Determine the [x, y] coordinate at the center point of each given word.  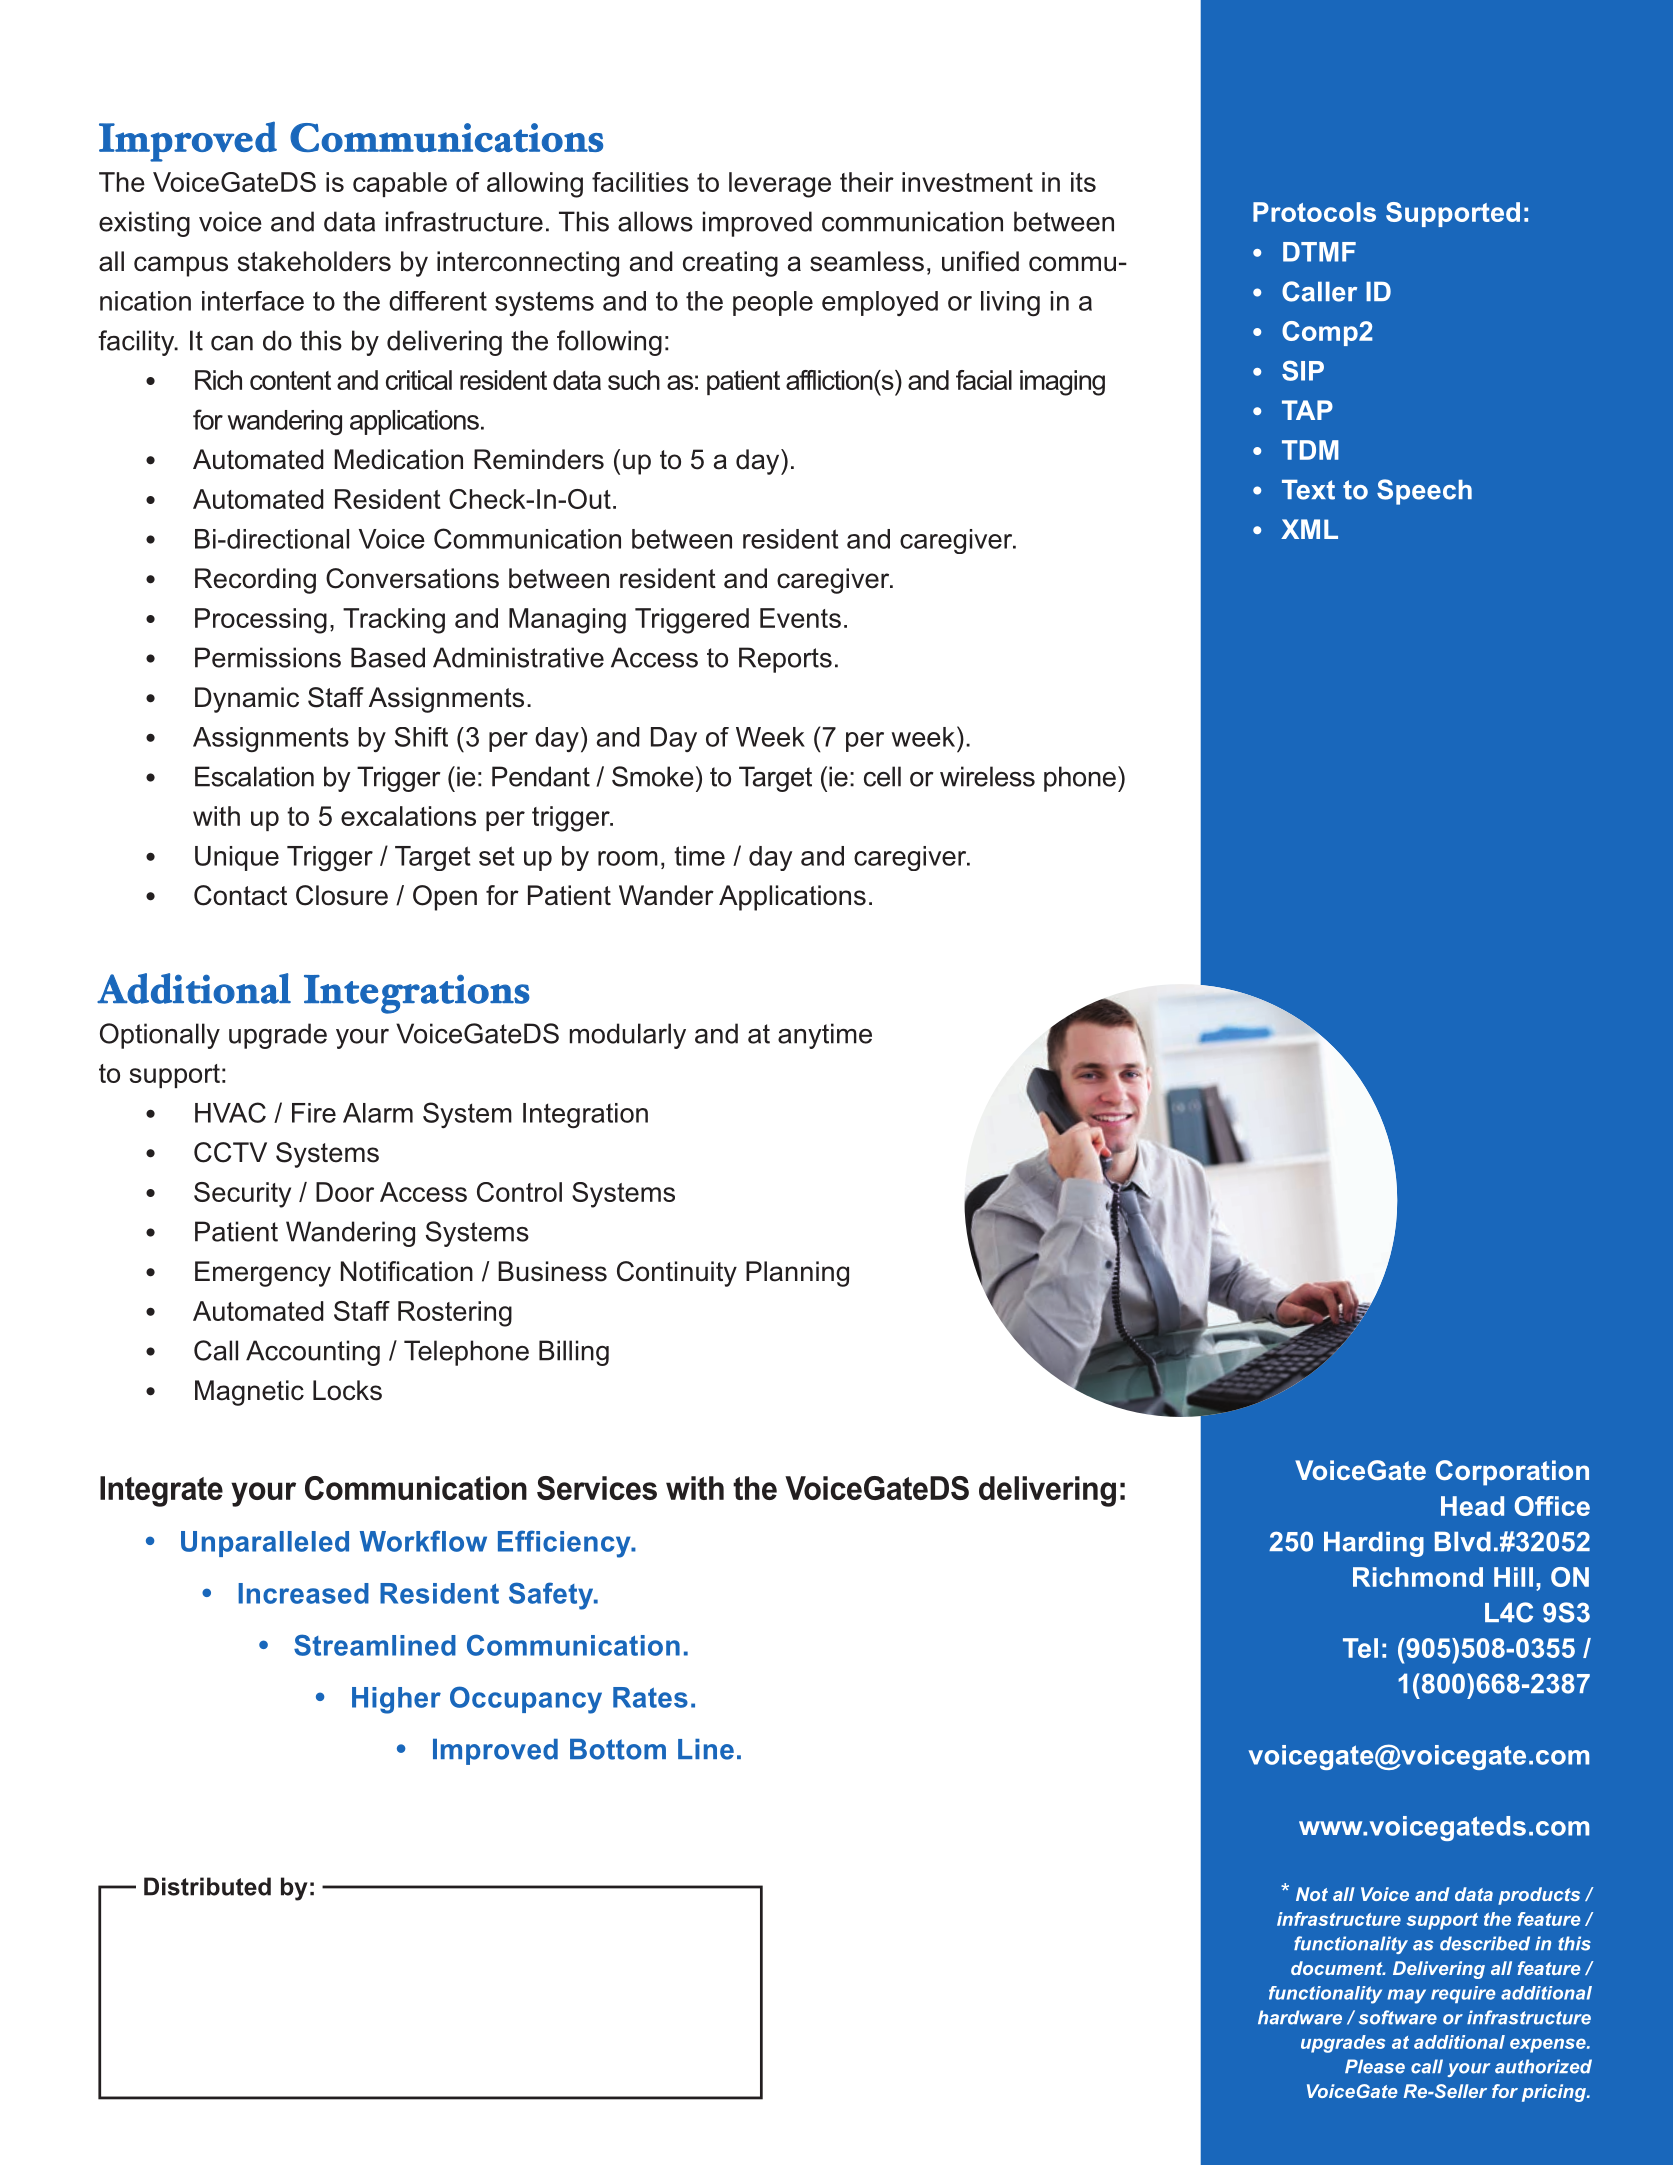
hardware [1300, 2017]
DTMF [1319, 252]
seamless [867, 261]
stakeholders [314, 261]
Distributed [207, 1886]
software [1398, 2017]
